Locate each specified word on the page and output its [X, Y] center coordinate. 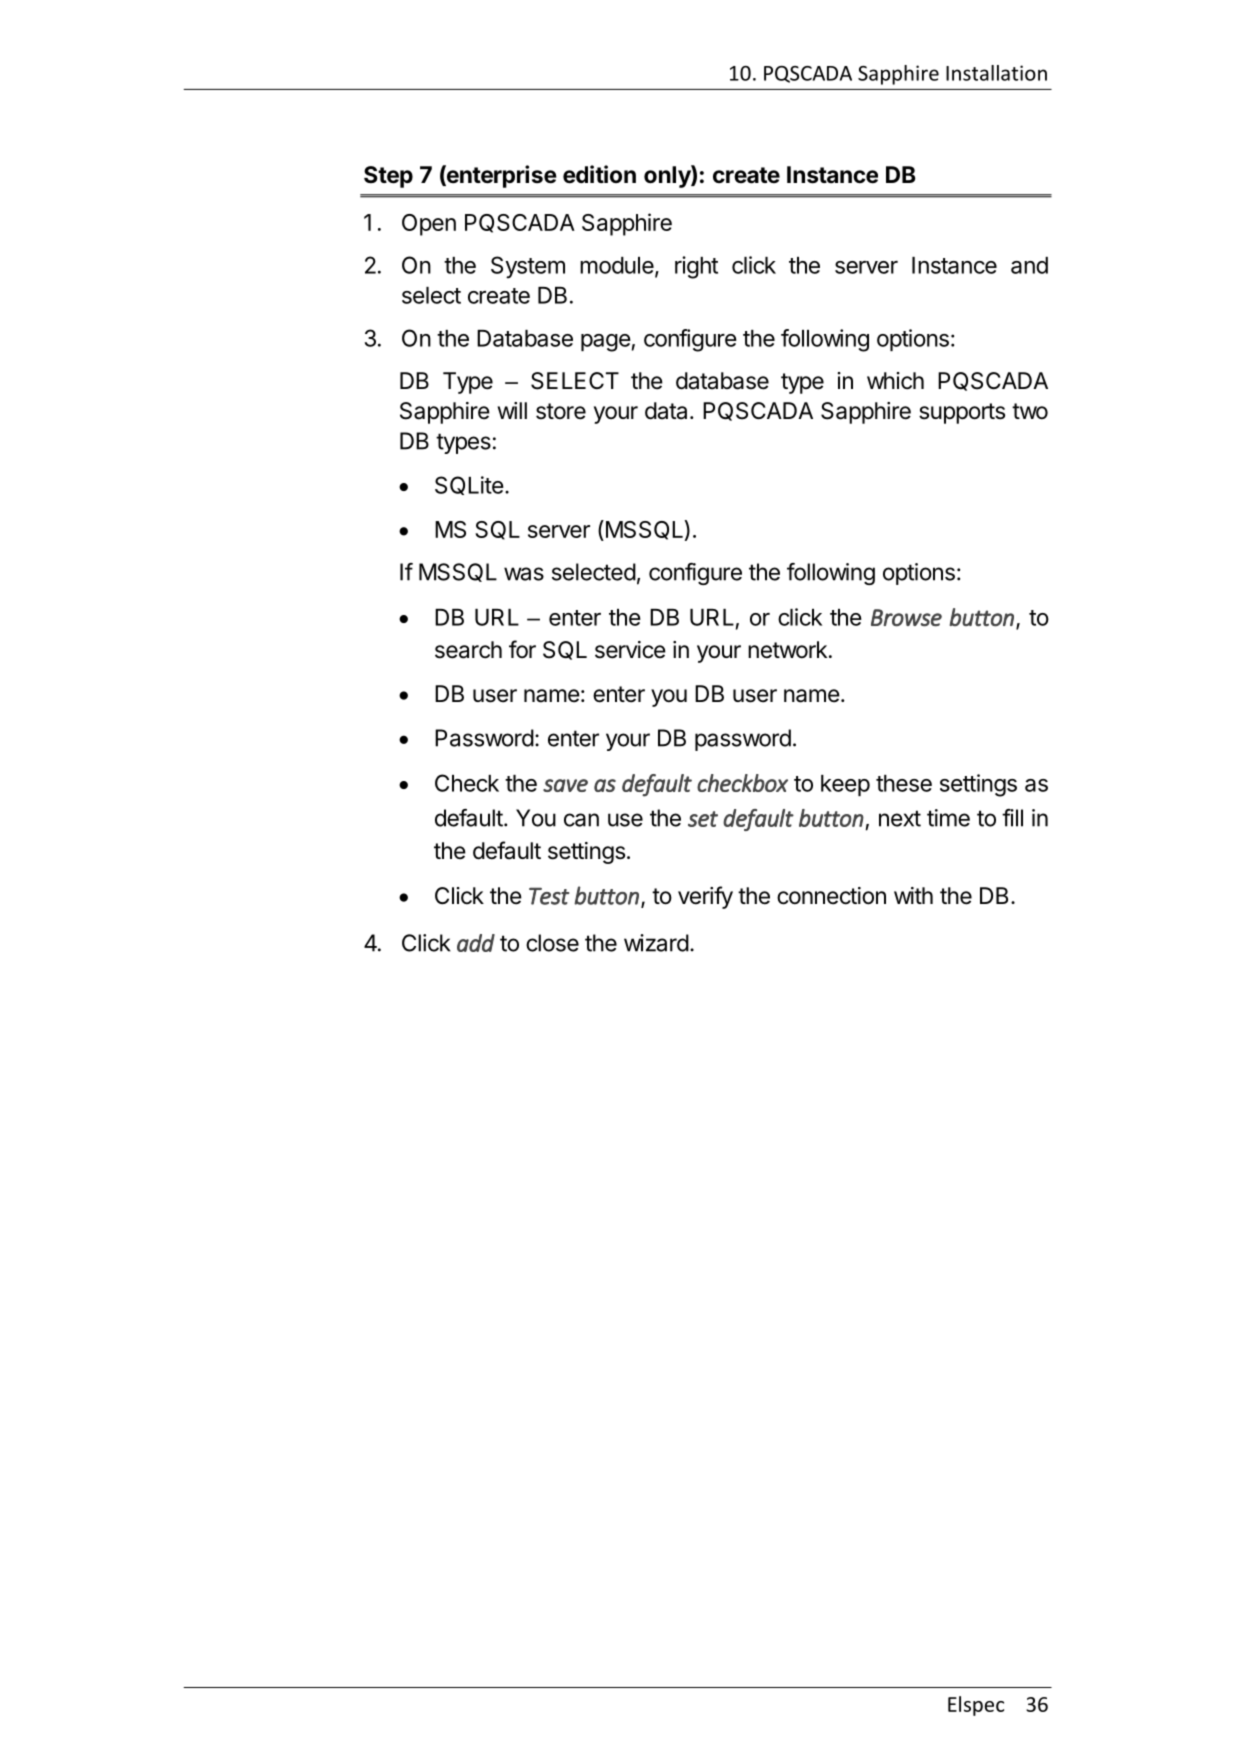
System [528, 267]
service [630, 650]
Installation [996, 73]
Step [388, 177]
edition [599, 174]
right [696, 267]
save [565, 785]
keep [845, 785]
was [524, 574]
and [1029, 265]
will [512, 410]
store [561, 411]
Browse [906, 618]
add [476, 943]
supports [962, 413]
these [904, 783]
